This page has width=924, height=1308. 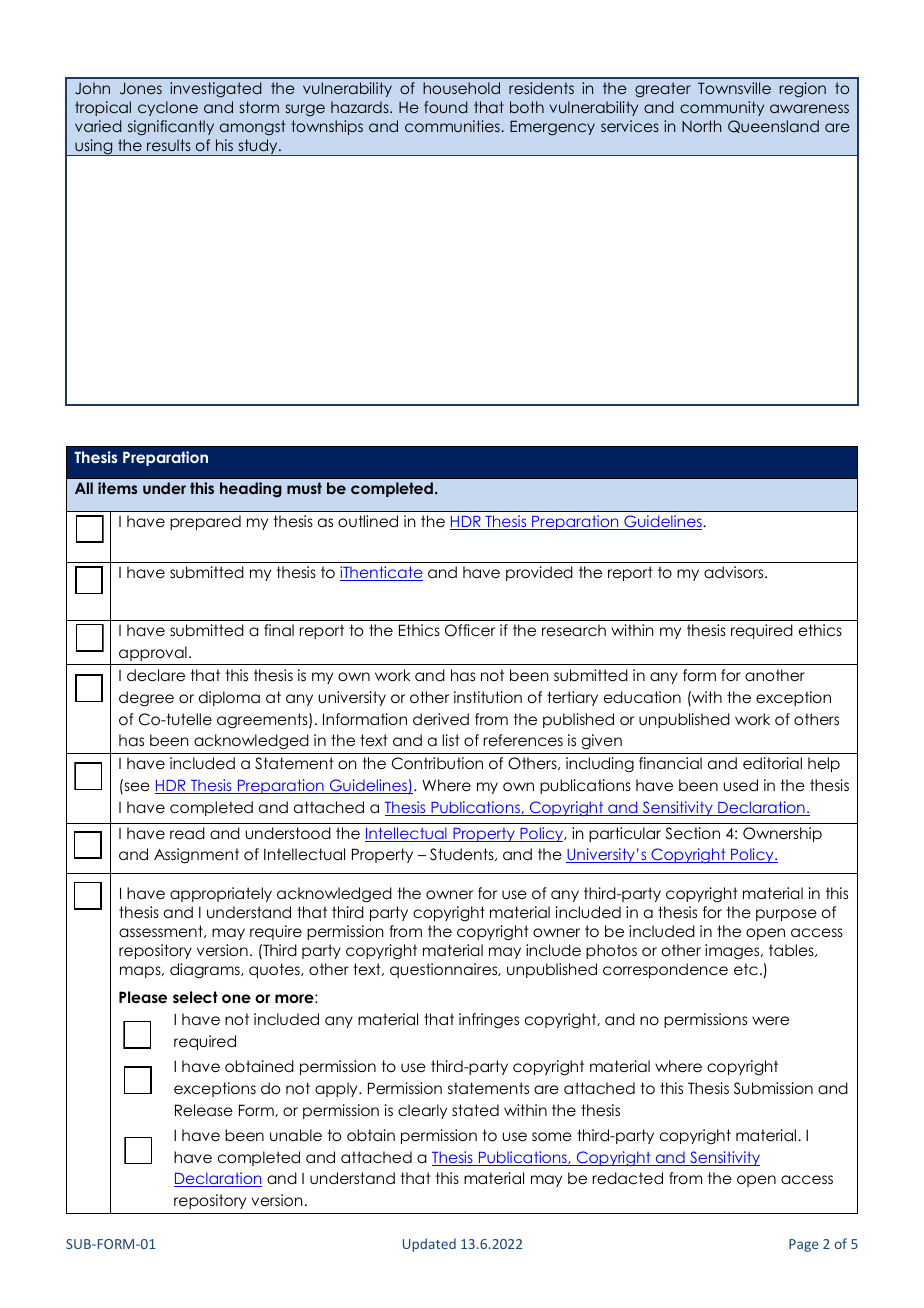 What do you see at coordinates (453, 126) in the page?
I see `communities` at bounding box center [453, 126].
